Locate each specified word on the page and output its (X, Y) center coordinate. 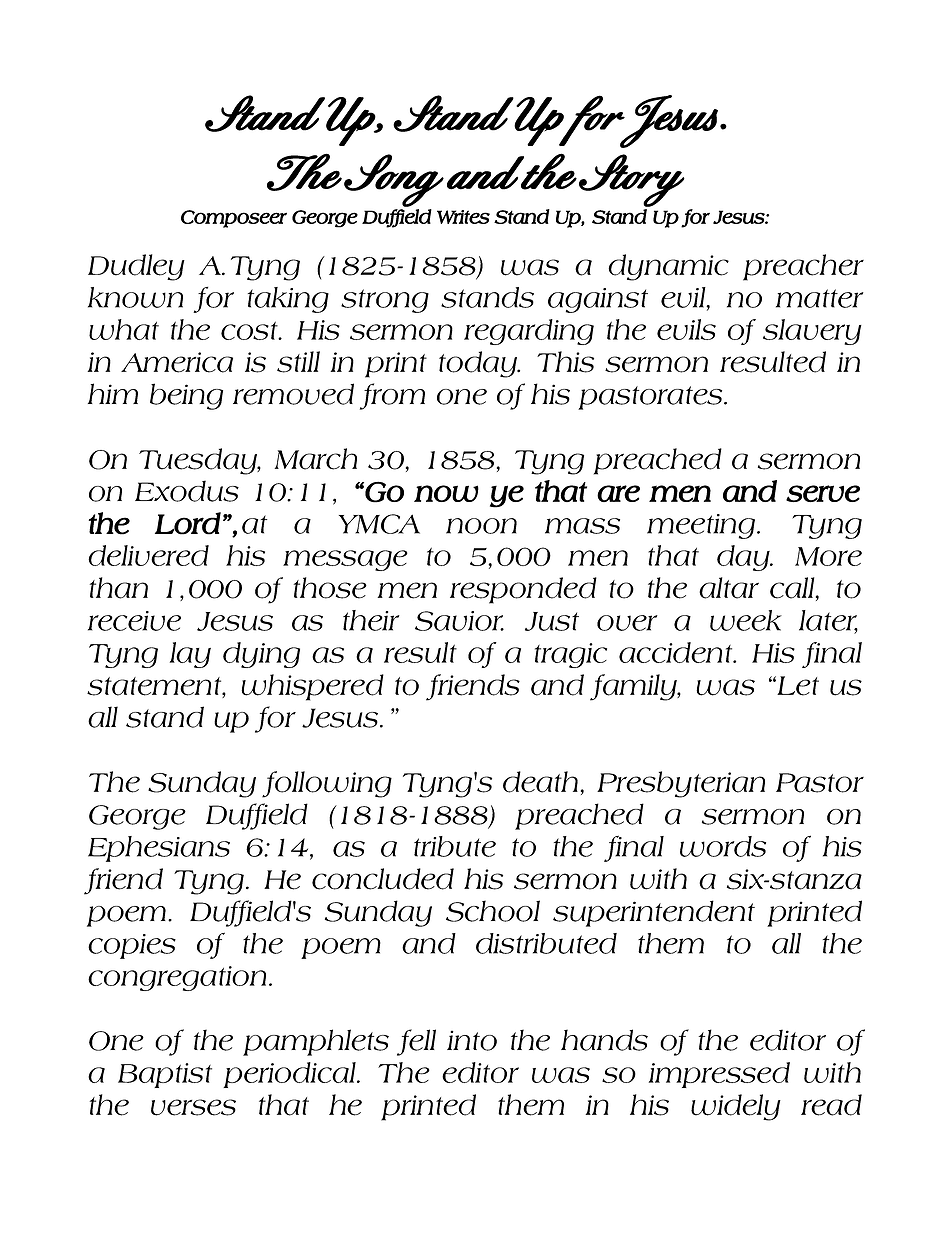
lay (190, 655)
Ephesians (159, 849)
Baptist (165, 1075)
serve (823, 493)
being (186, 396)
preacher (803, 267)
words (723, 846)
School (493, 911)
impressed (719, 1075)
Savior (459, 621)
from (392, 396)
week (746, 620)
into (472, 1040)
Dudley (136, 267)
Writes (463, 217)
